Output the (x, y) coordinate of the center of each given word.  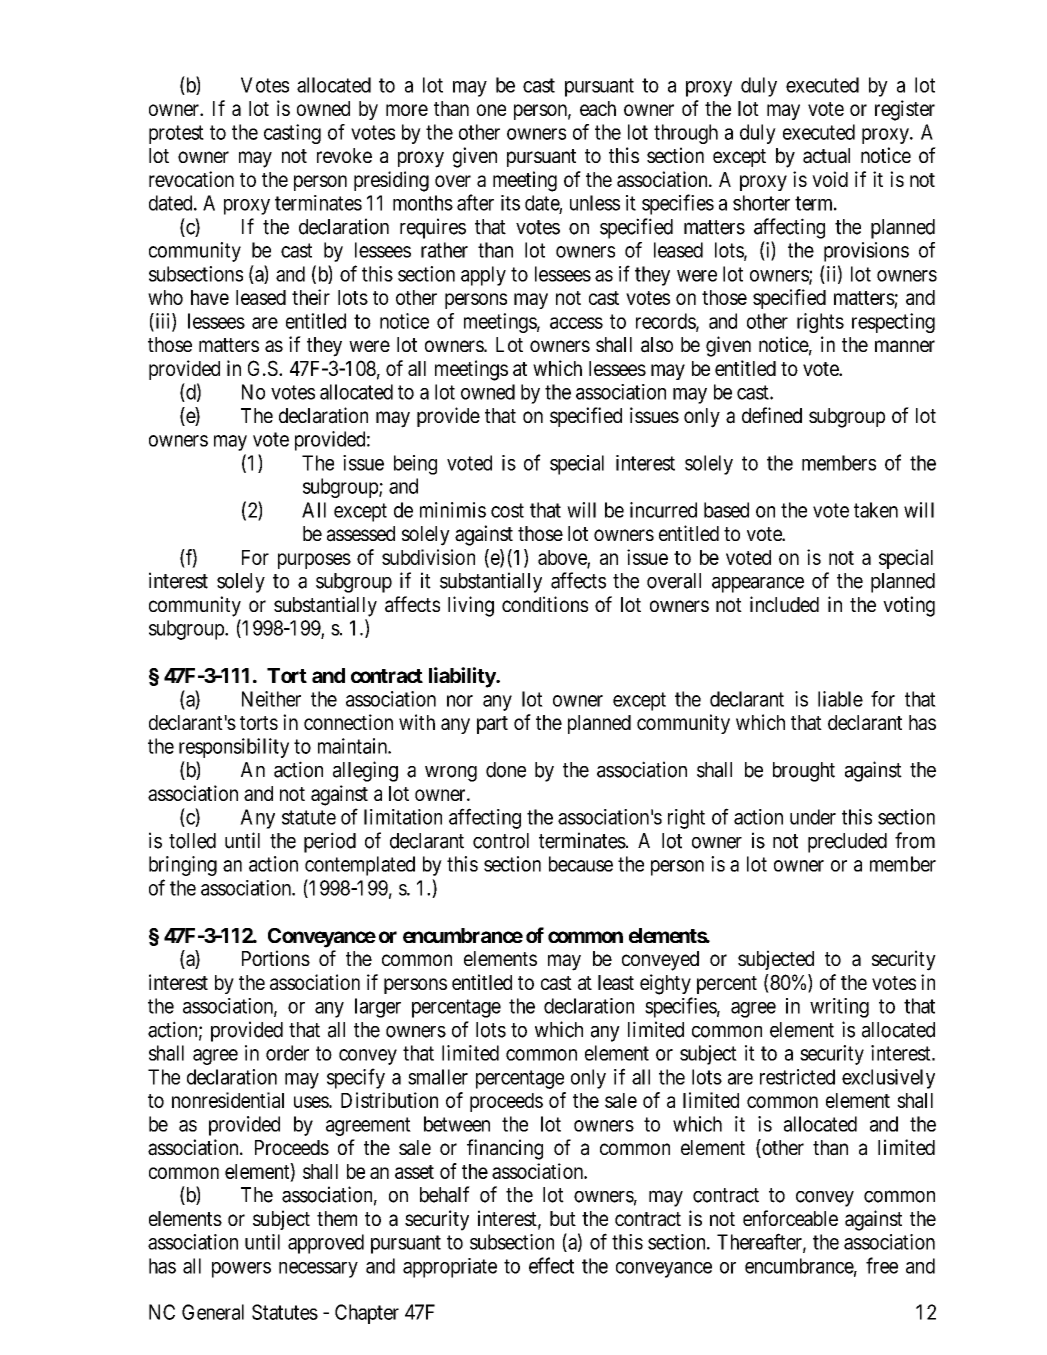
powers (241, 1270)
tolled (192, 841)
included (784, 604)
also (657, 345)
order (287, 1053)
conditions (545, 604)
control (501, 841)
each (598, 108)
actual (826, 156)
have (210, 297)
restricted (797, 1077)
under (813, 817)
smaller (438, 1077)
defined (772, 415)
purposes (314, 561)
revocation (191, 179)
